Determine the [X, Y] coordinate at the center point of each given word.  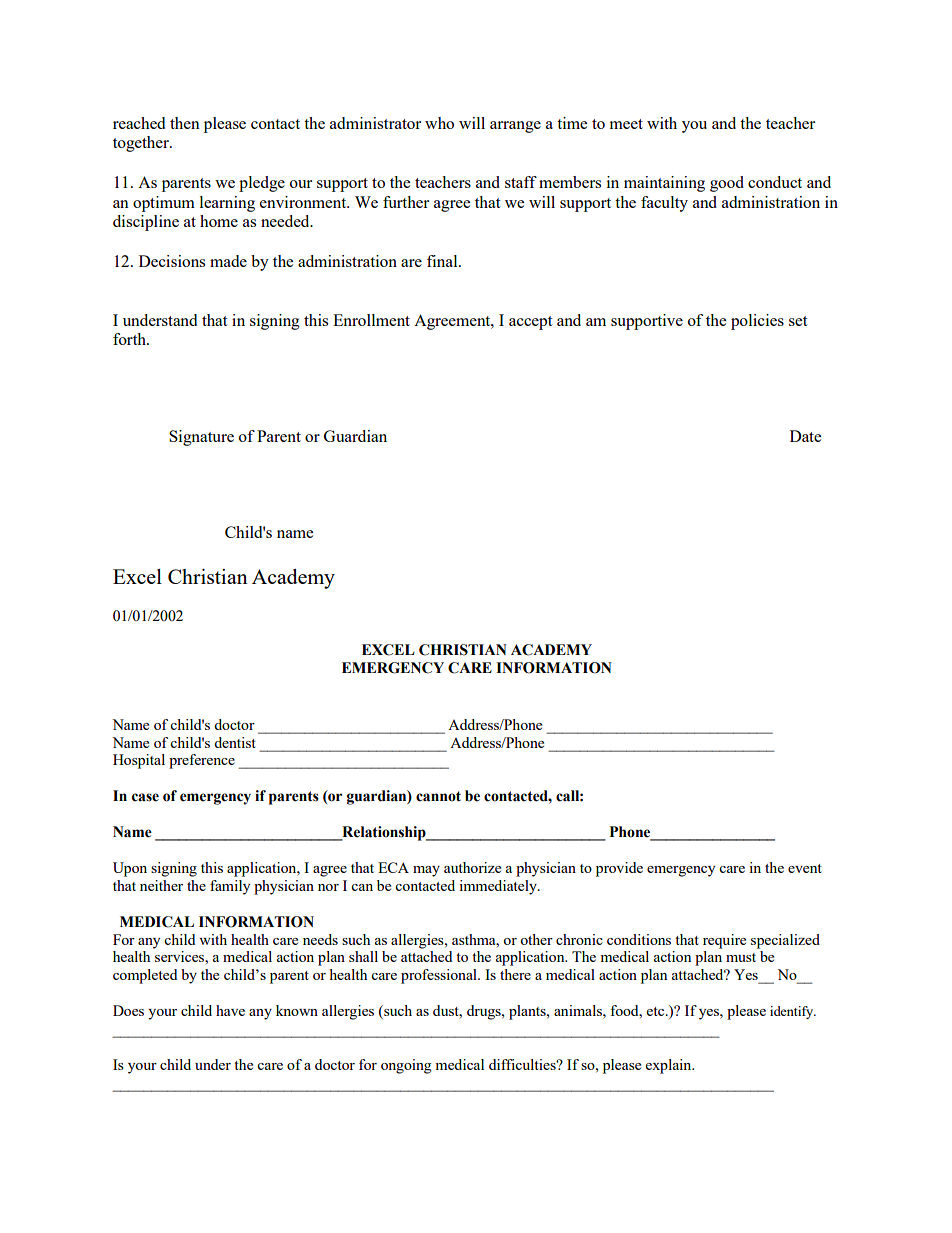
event [805, 868]
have [230, 1010]
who [439, 123]
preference [202, 761]
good [727, 184]
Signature [201, 438]
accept [530, 323]
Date [805, 436]
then [185, 123]
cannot [438, 796]
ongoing [406, 1066]
